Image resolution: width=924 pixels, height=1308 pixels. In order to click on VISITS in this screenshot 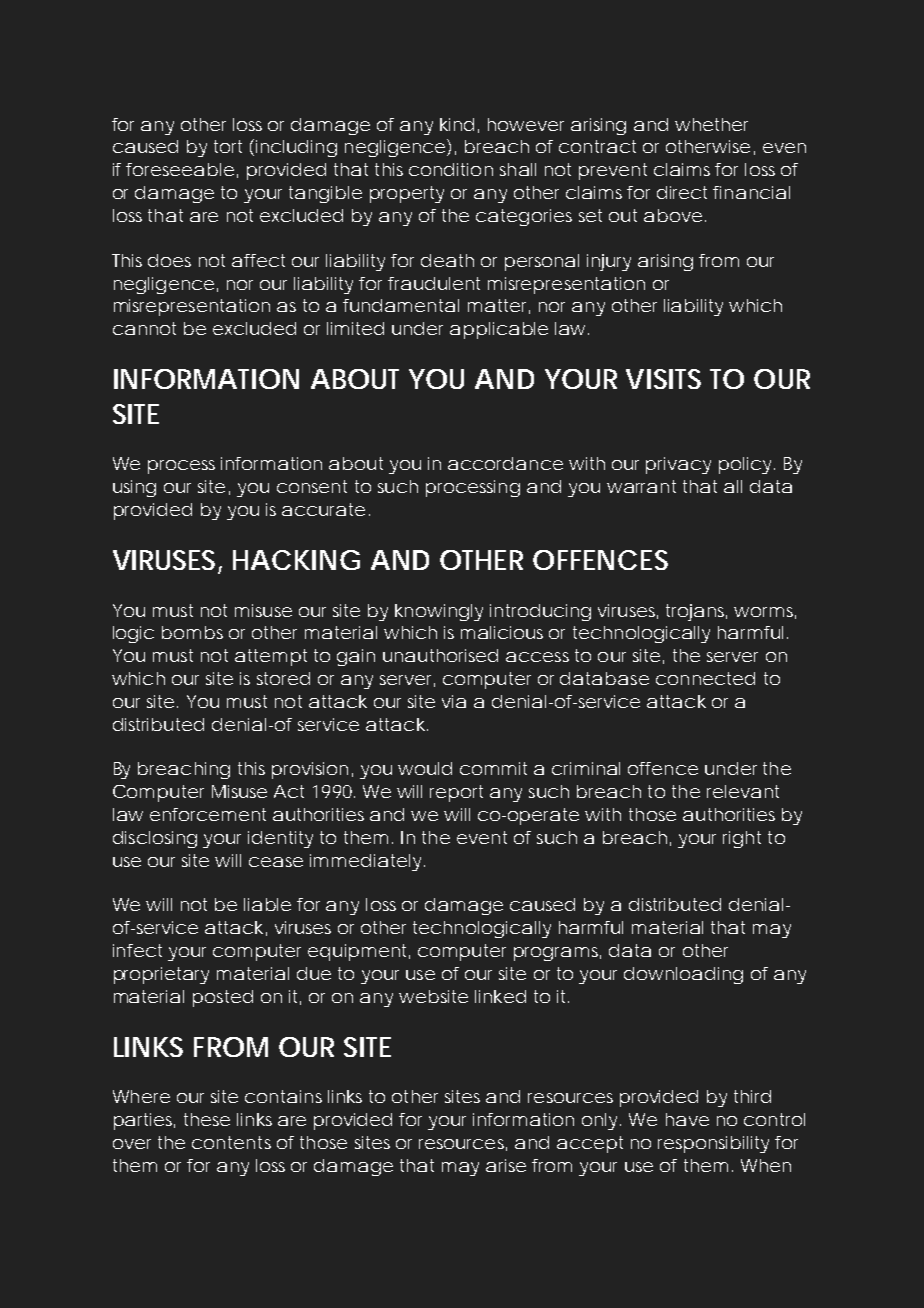, I will do `click(663, 379)`.
